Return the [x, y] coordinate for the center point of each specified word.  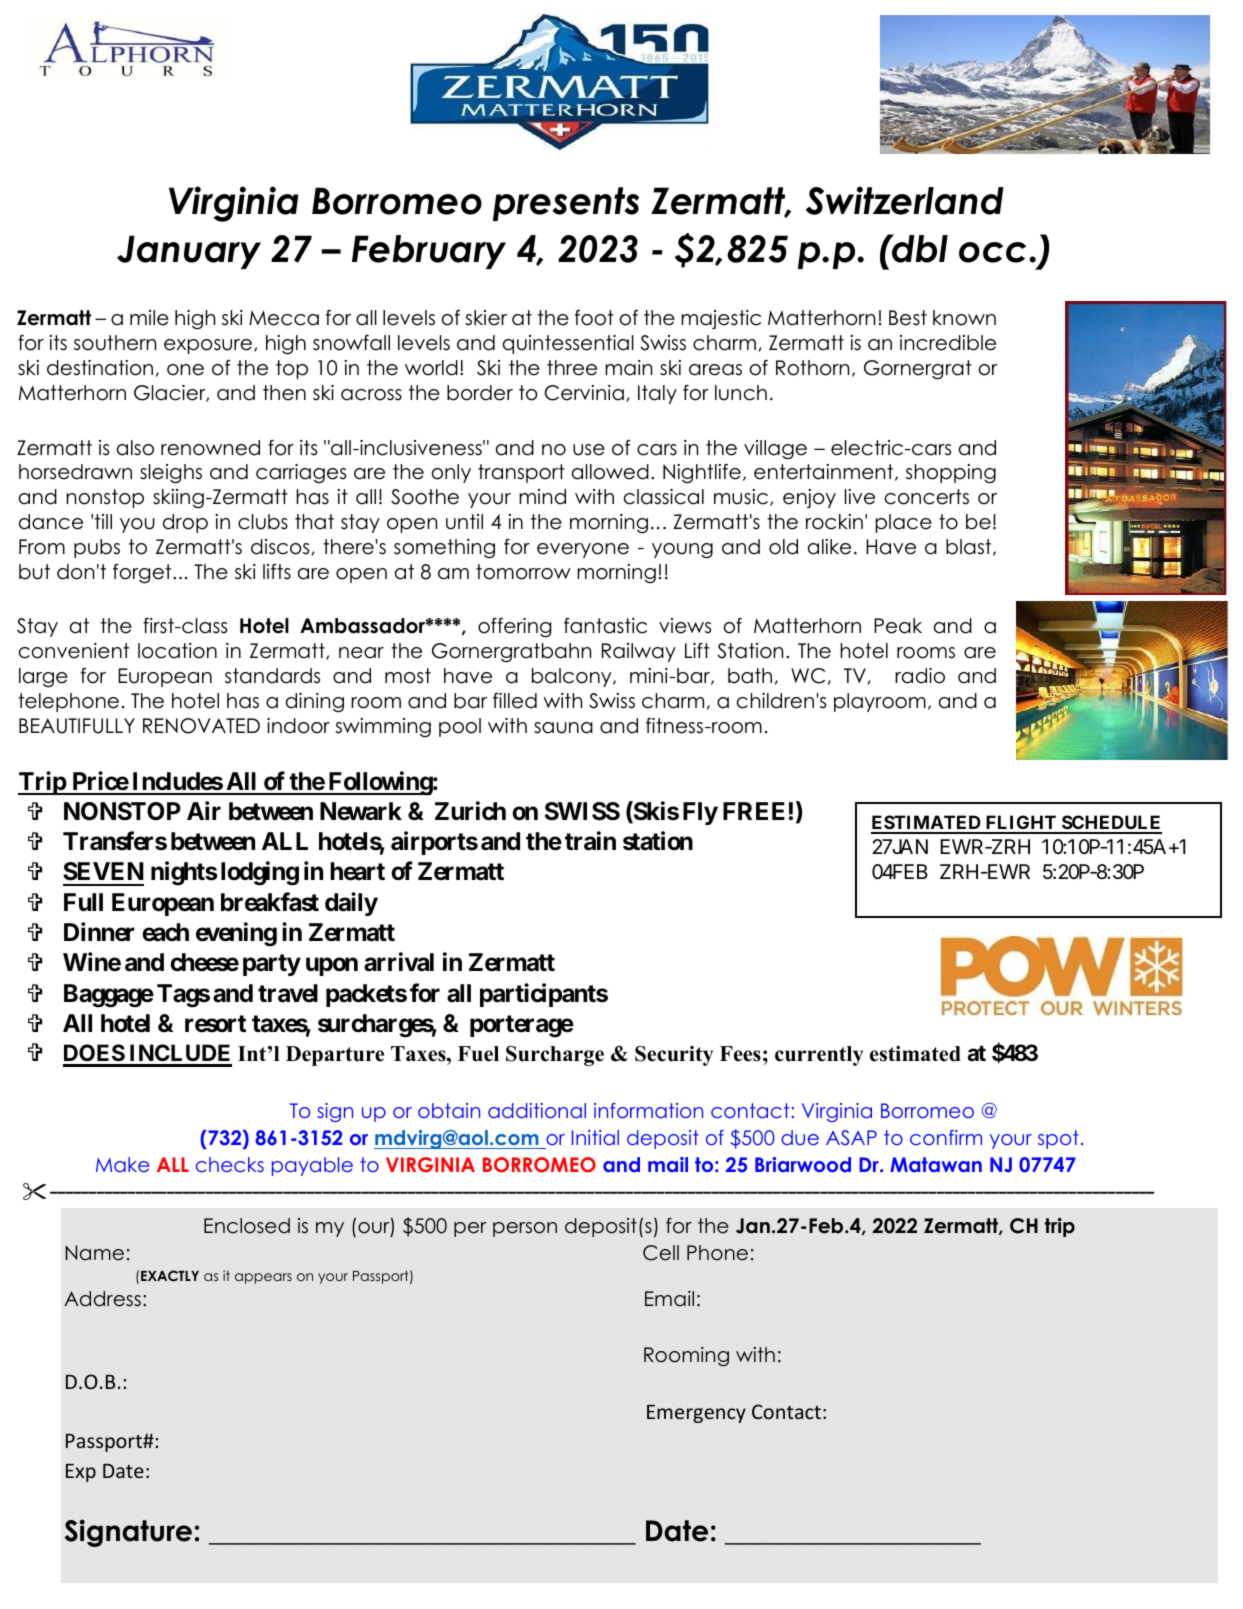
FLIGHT [1021, 824]
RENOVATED [201, 726]
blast [970, 547]
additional [537, 1110]
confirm [946, 1137]
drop [185, 523]
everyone [583, 550]
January [189, 252]
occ [992, 252]
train [590, 841]
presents [566, 204]
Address [102, 1299]
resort [215, 1024]
